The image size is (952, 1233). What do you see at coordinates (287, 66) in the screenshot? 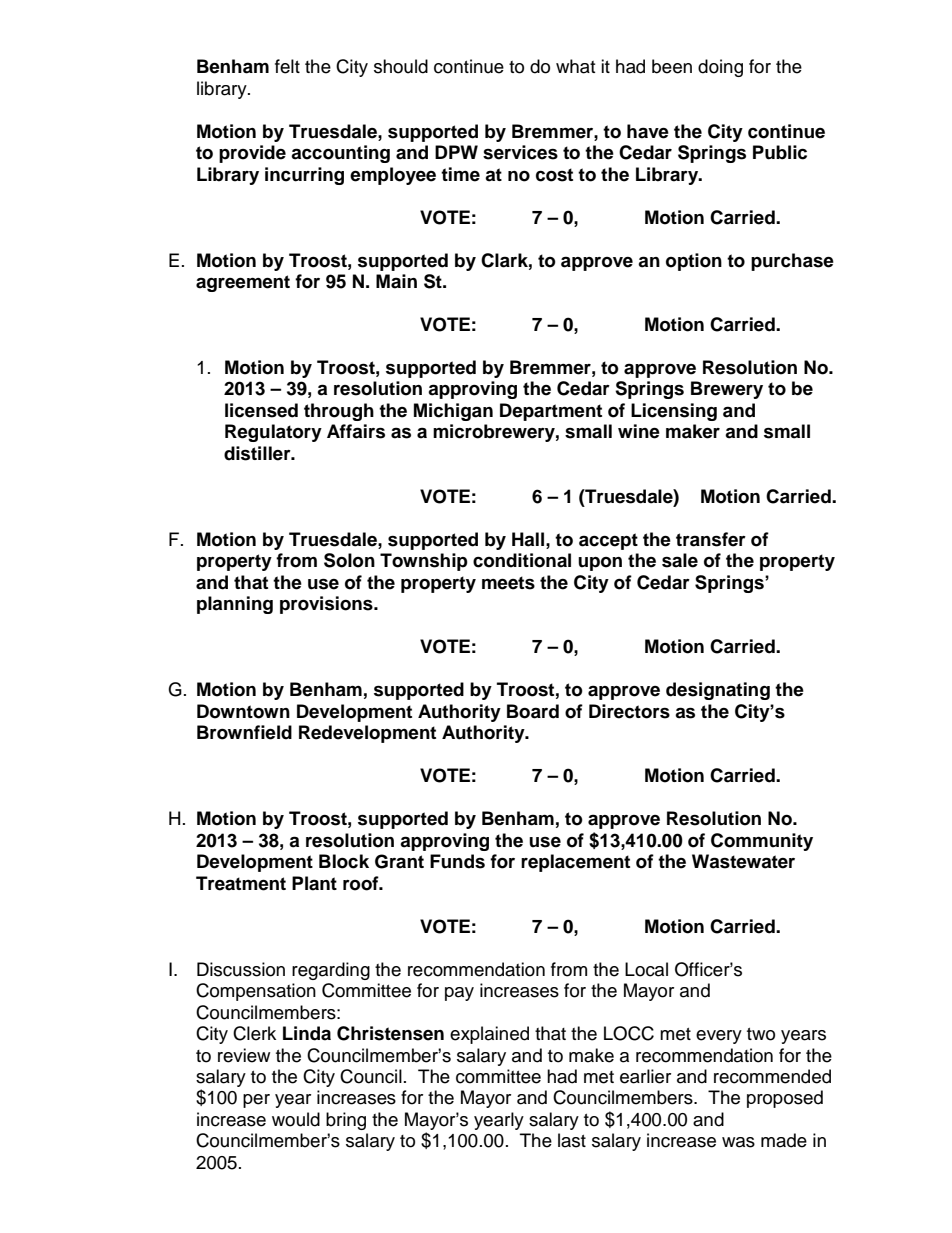
I see `felt` at bounding box center [287, 66].
